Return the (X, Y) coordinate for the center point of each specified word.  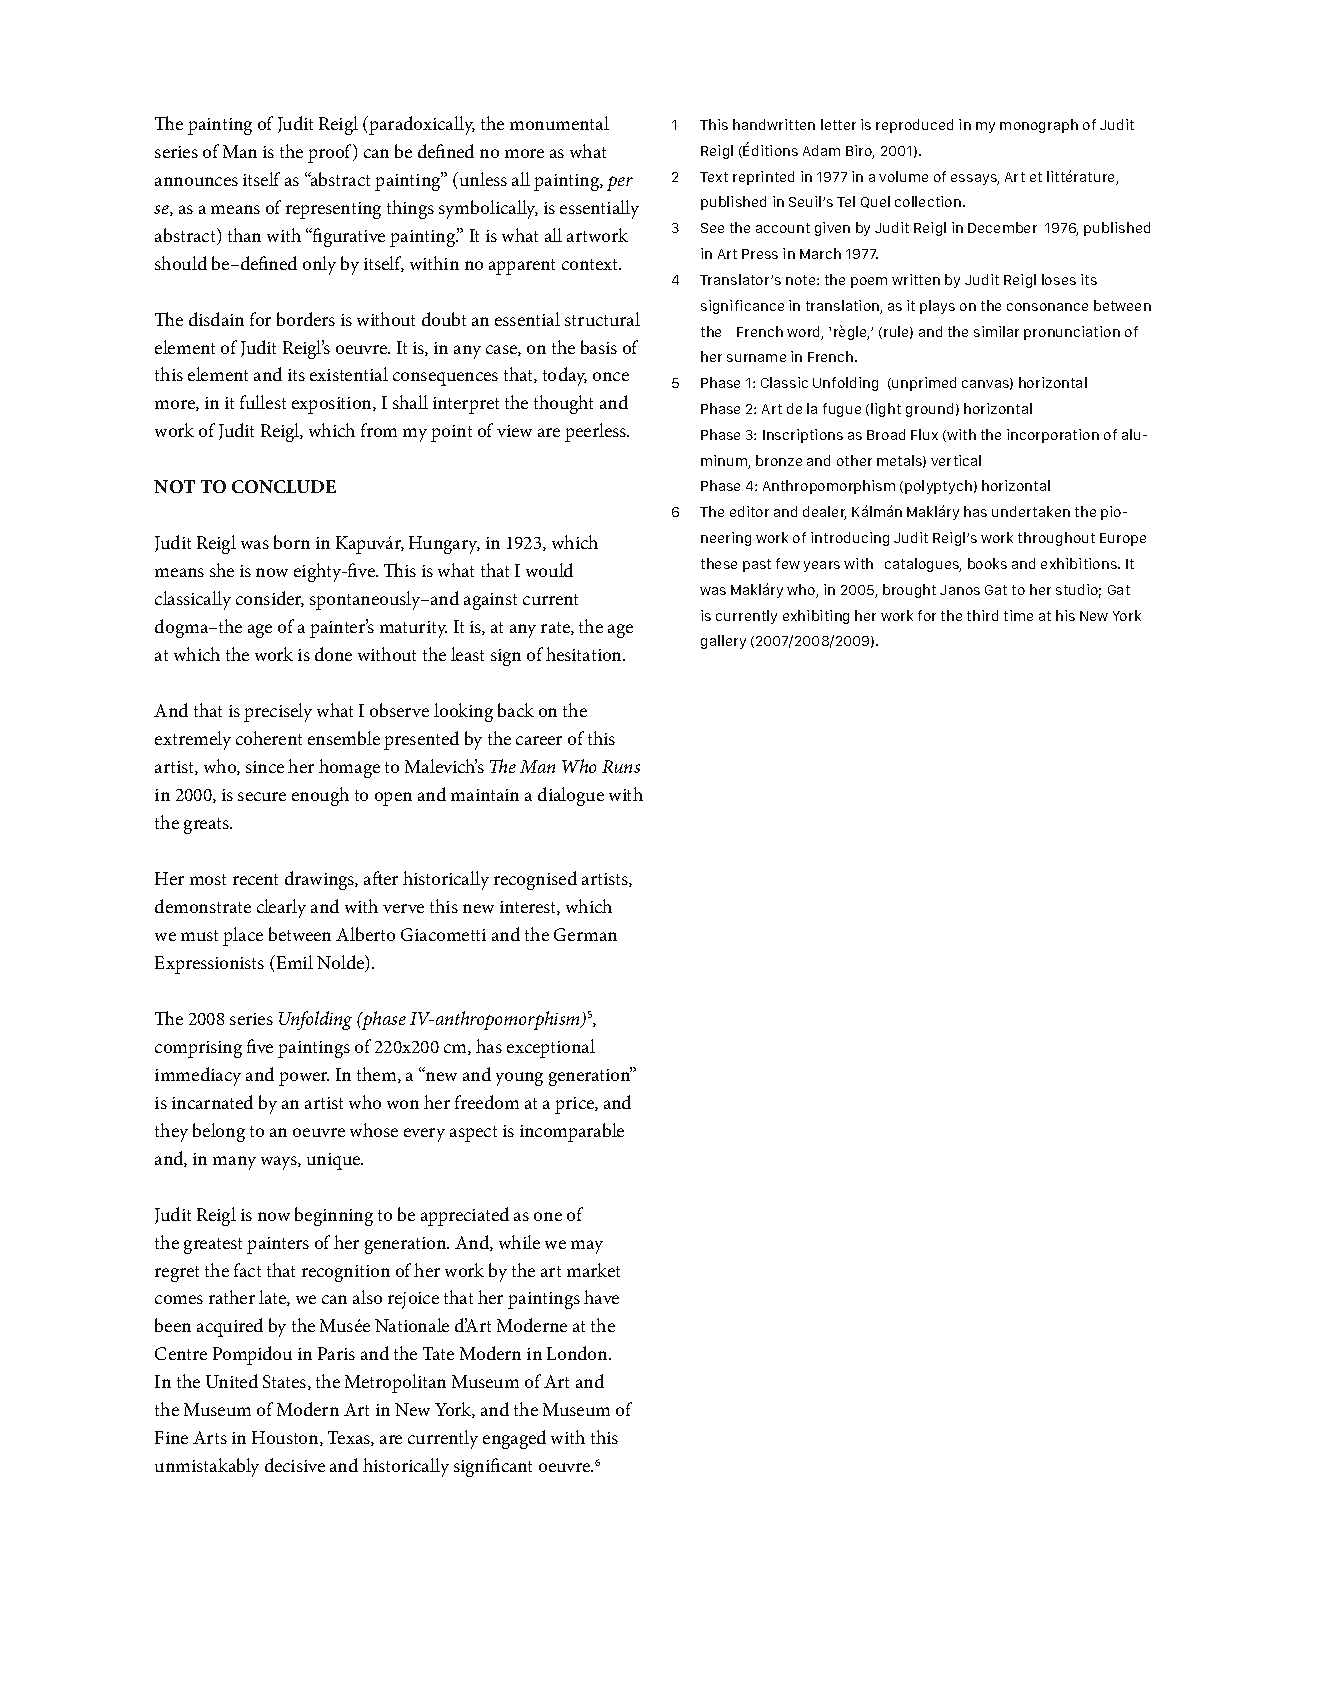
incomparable (572, 1132)
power (304, 1079)
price (575, 1105)
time (1018, 615)
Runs (621, 766)
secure (262, 796)
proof (331, 153)
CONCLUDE (284, 486)
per (620, 183)
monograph (1039, 126)
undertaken (1031, 511)
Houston (286, 1438)
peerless (596, 432)
